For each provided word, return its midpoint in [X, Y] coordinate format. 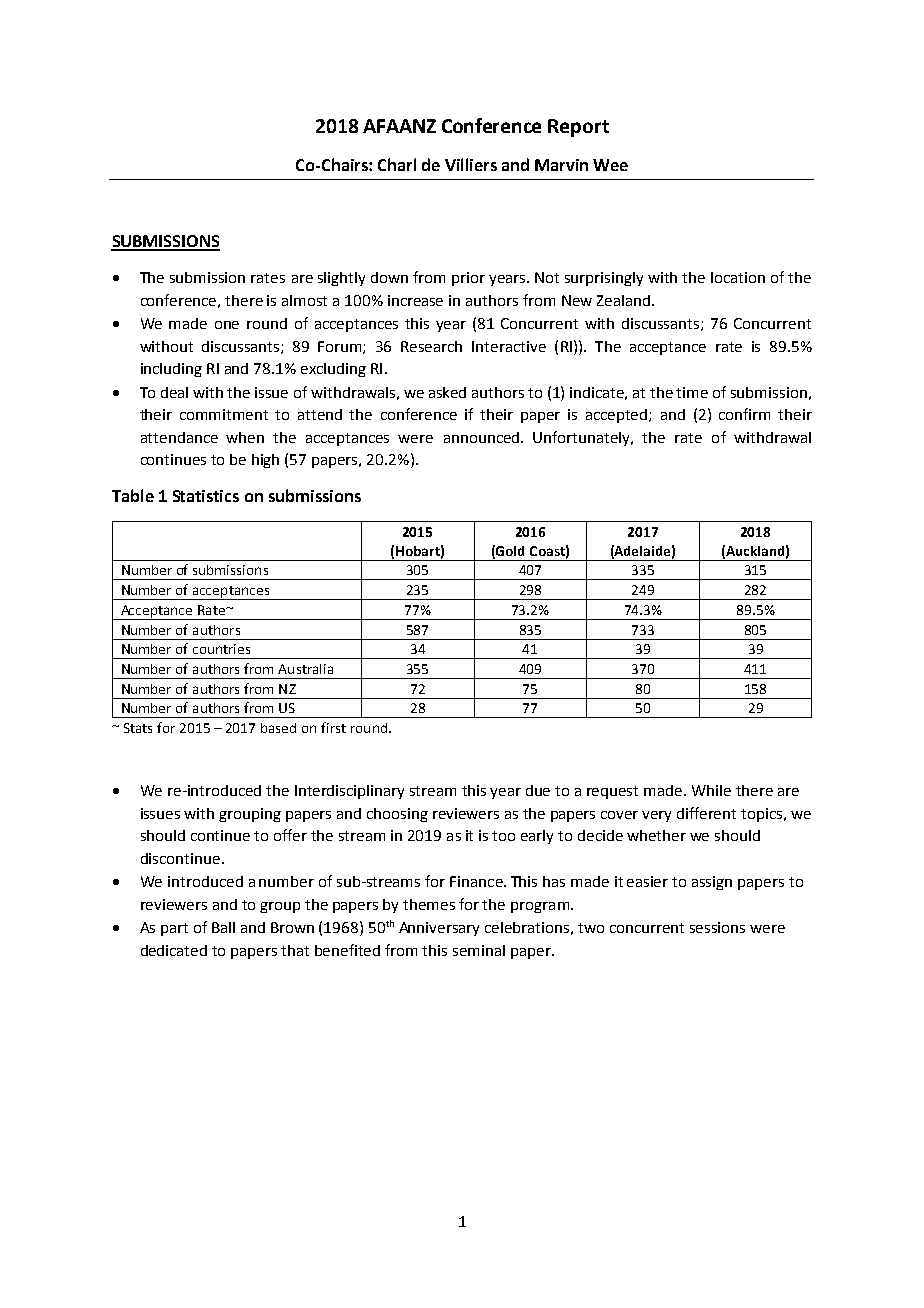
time [692, 392]
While [711, 790]
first [333, 727]
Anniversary [439, 929]
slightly [341, 279]
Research [431, 346]
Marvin [561, 165]
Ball [223, 927]
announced [481, 437]
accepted [618, 416]
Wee [610, 165]
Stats [138, 728]
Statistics [206, 496]
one [227, 325]
